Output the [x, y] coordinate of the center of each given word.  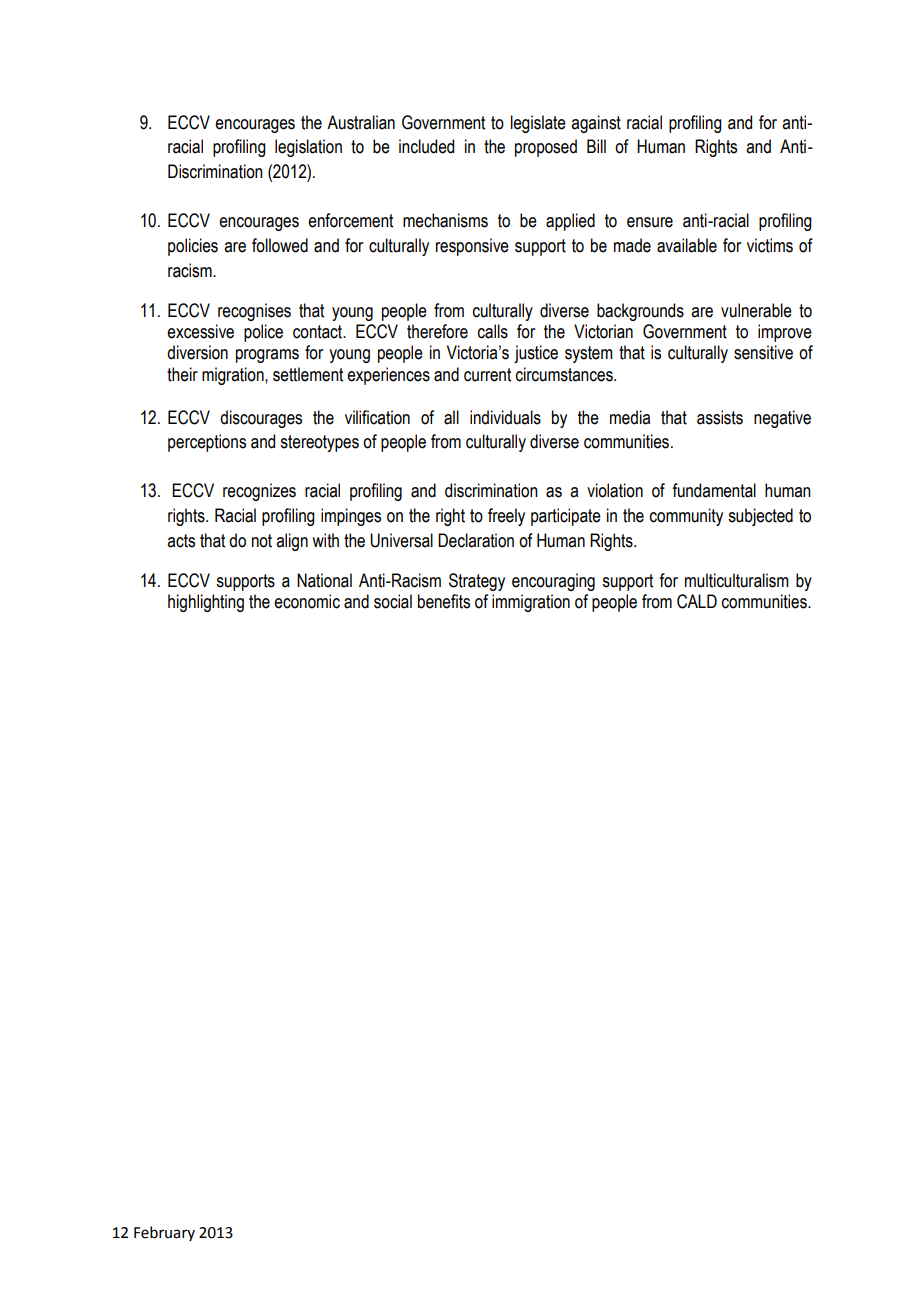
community [686, 517]
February [164, 1233]
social [393, 601]
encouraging [553, 582]
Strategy [477, 582]
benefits [444, 601]
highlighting [206, 603]
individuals [505, 417]
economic [307, 601]
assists [720, 417]
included [426, 146]
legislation [308, 148]
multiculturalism [736, 580]
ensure [650, 222]
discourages [261, 419]
